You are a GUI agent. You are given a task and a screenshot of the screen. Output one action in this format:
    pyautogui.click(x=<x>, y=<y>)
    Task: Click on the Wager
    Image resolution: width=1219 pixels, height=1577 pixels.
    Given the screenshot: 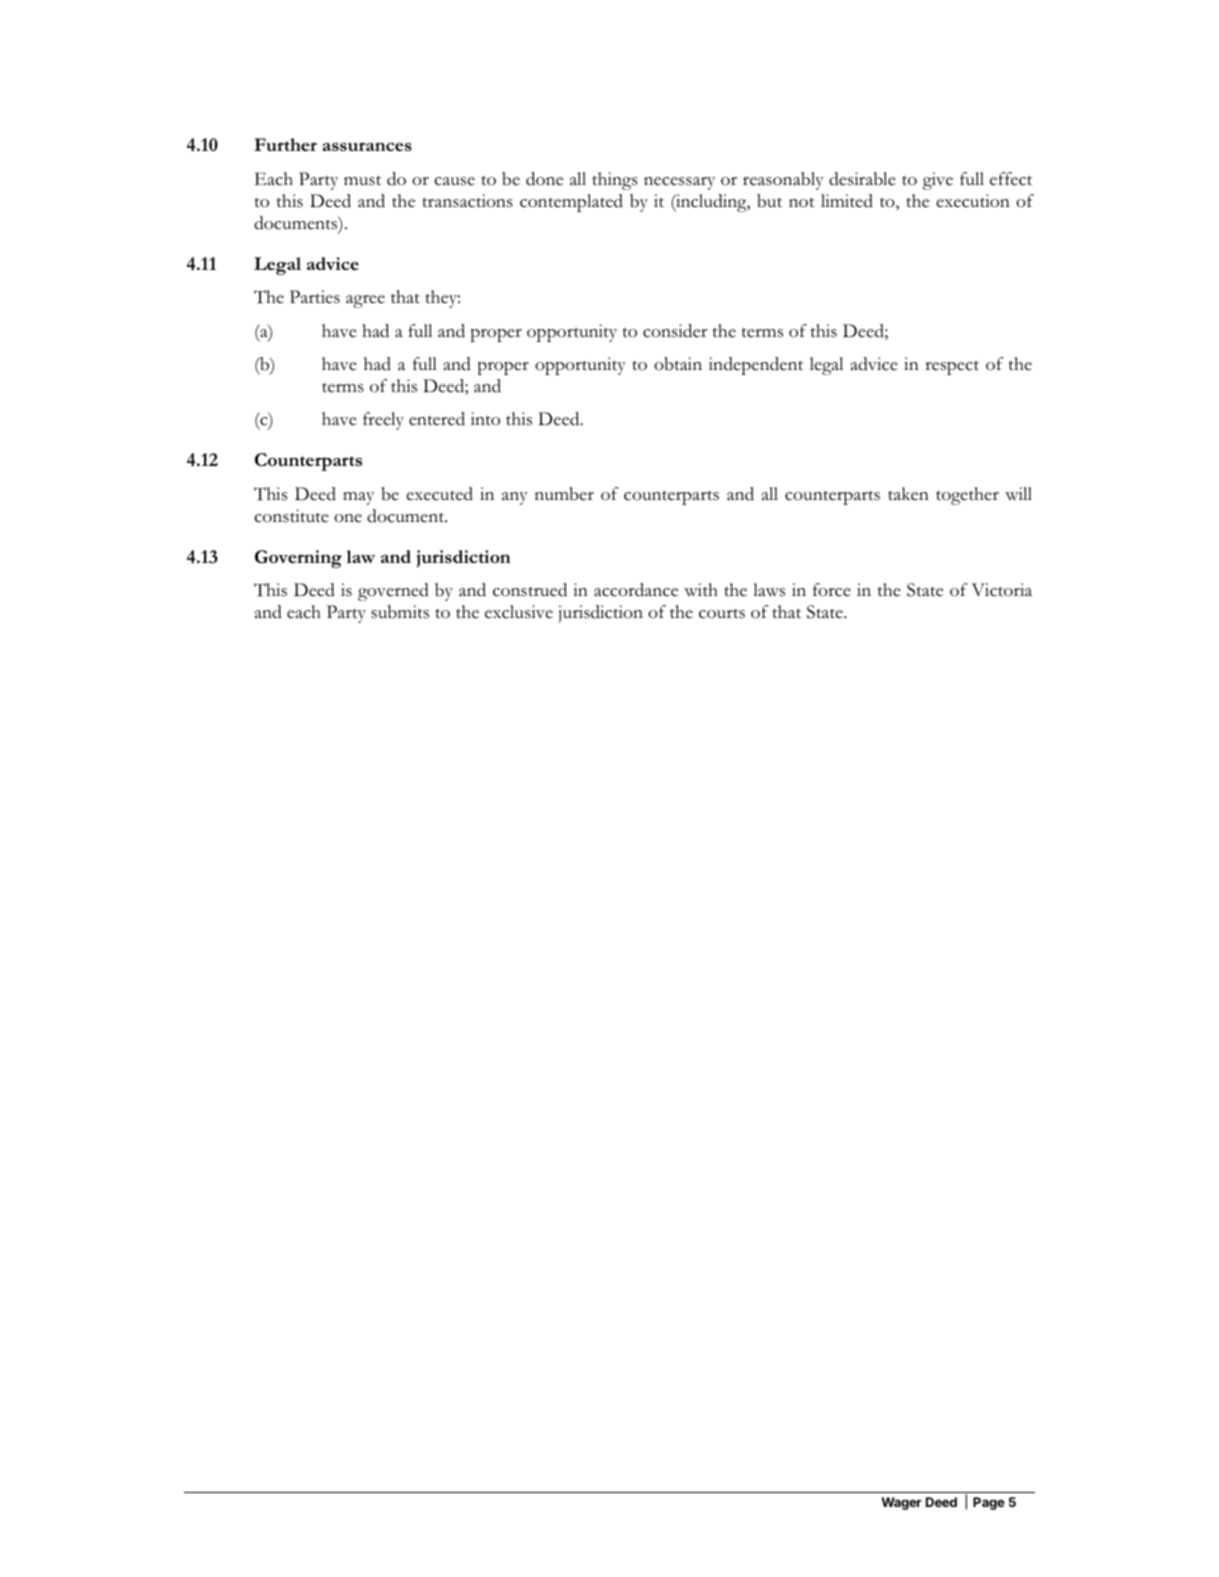 What is the action you would take?
    pyautogui.click(x=901, y=1503)
